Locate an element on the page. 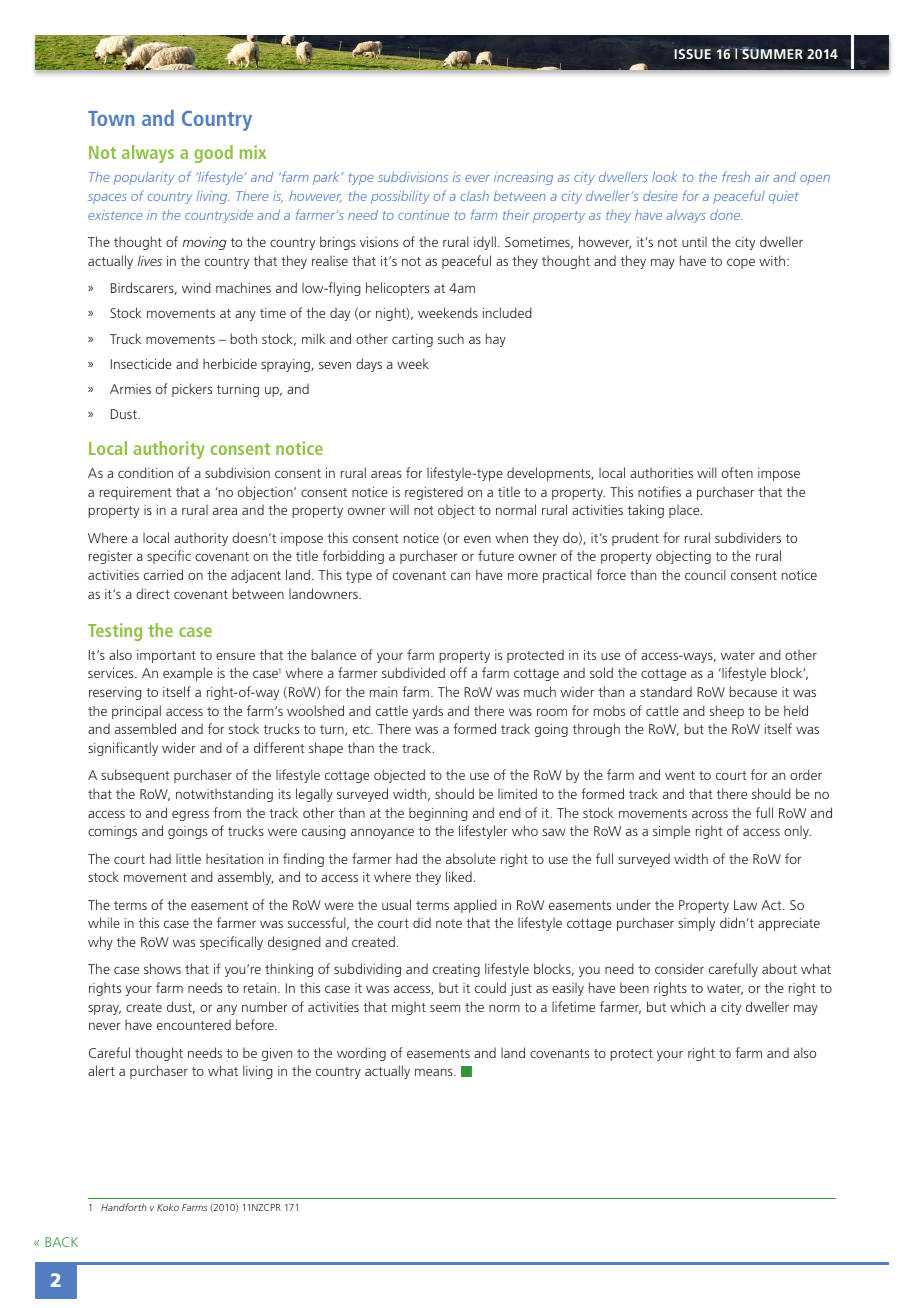 The height and width of the image is (1308, 924). across is located at coordinates (710, 814).
